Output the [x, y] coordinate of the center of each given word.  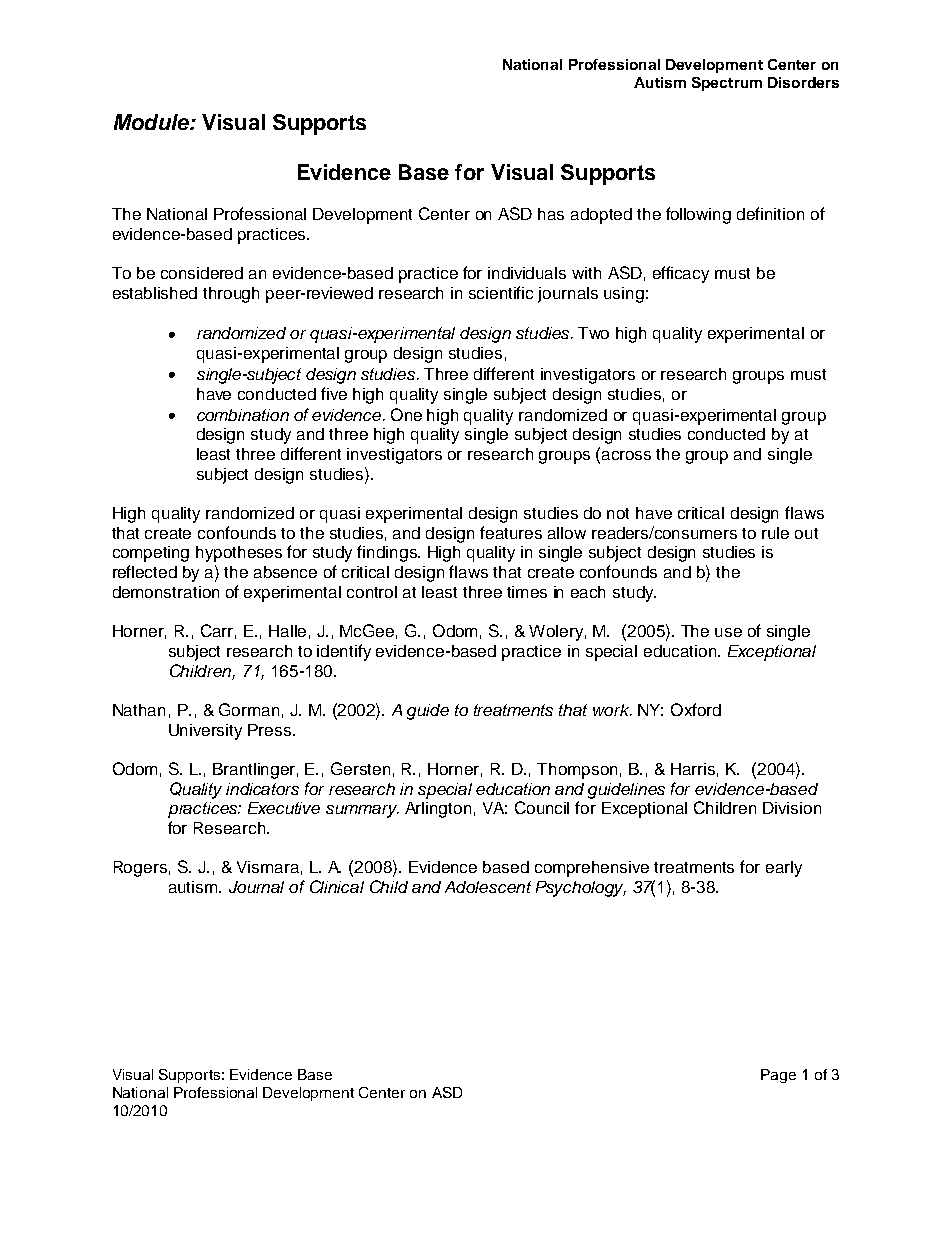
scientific [501, 292]
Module [152, 122]
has [551, 214]
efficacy [681, 274]
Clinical [337, 886]
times [527, 592]
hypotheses [239, 554]
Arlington [438, 810]
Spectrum [727, 84]
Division [792, 808]
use [728, 632]
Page [778, 1076]
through [231, 295]
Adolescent [488, 887]
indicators [262, 789]
